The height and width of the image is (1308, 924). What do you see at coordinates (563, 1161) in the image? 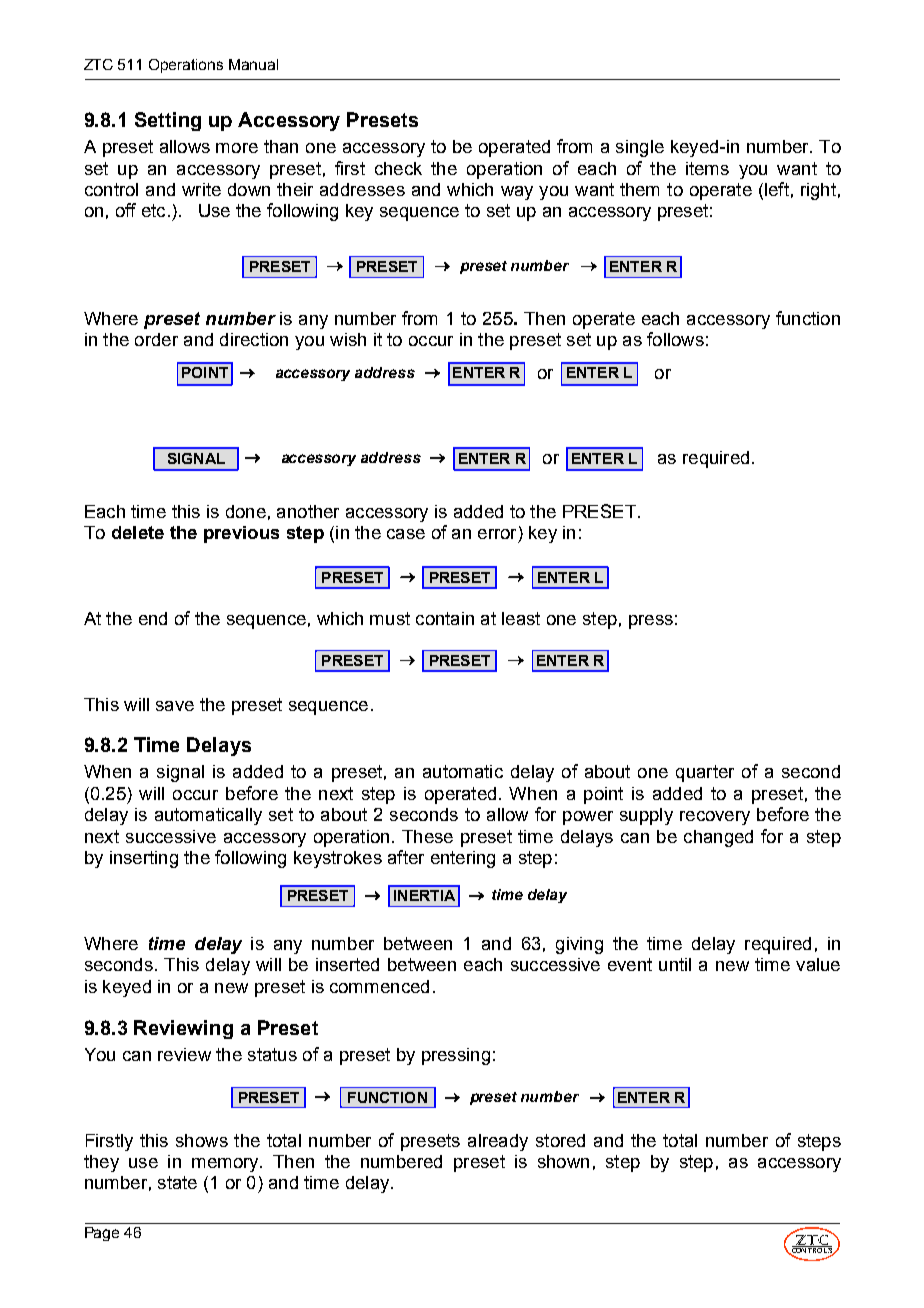
I see `shown` at bounding box center [563, 1161].
